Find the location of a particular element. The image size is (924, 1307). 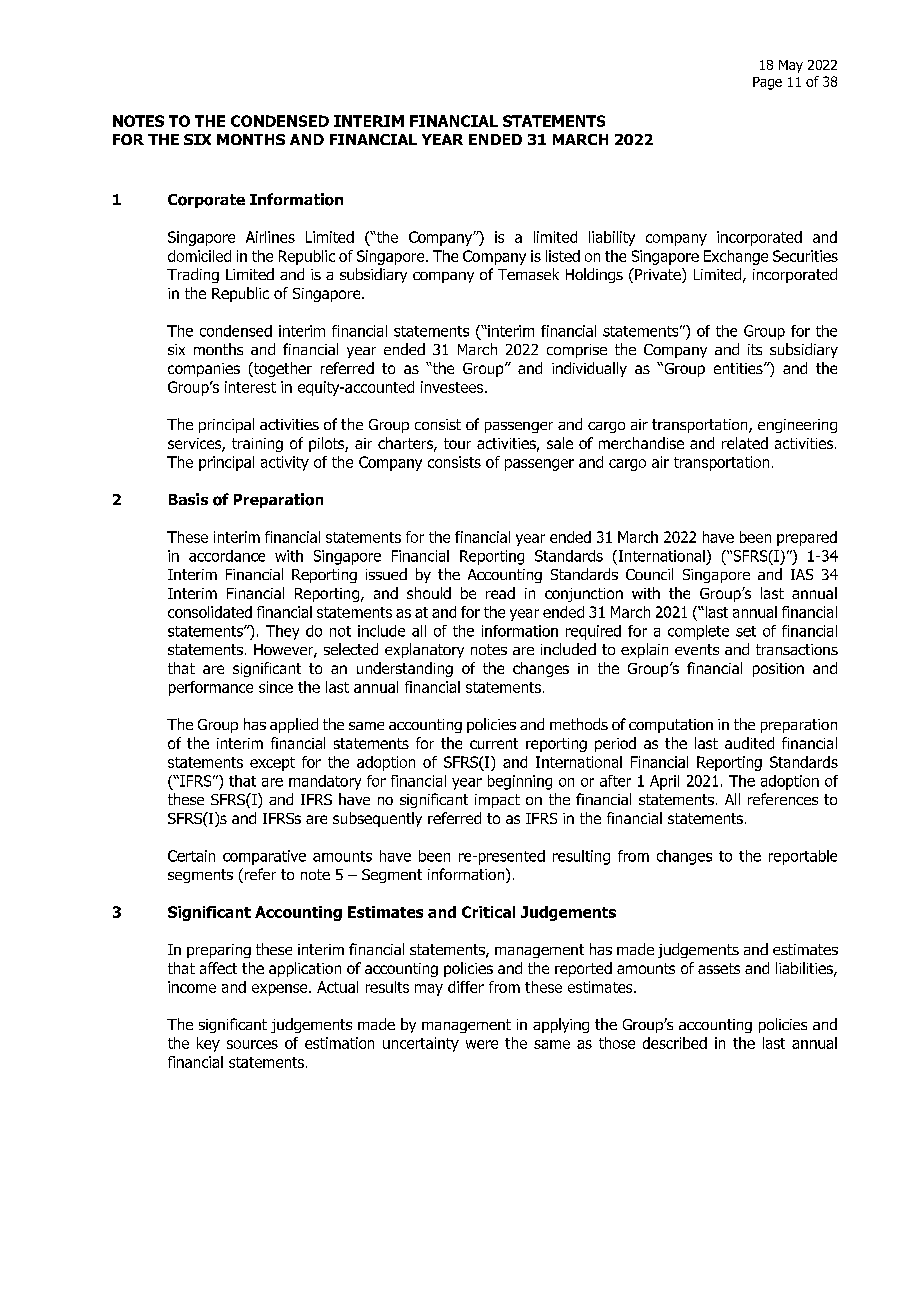

Airlines is located at coordinates (270, 237).
